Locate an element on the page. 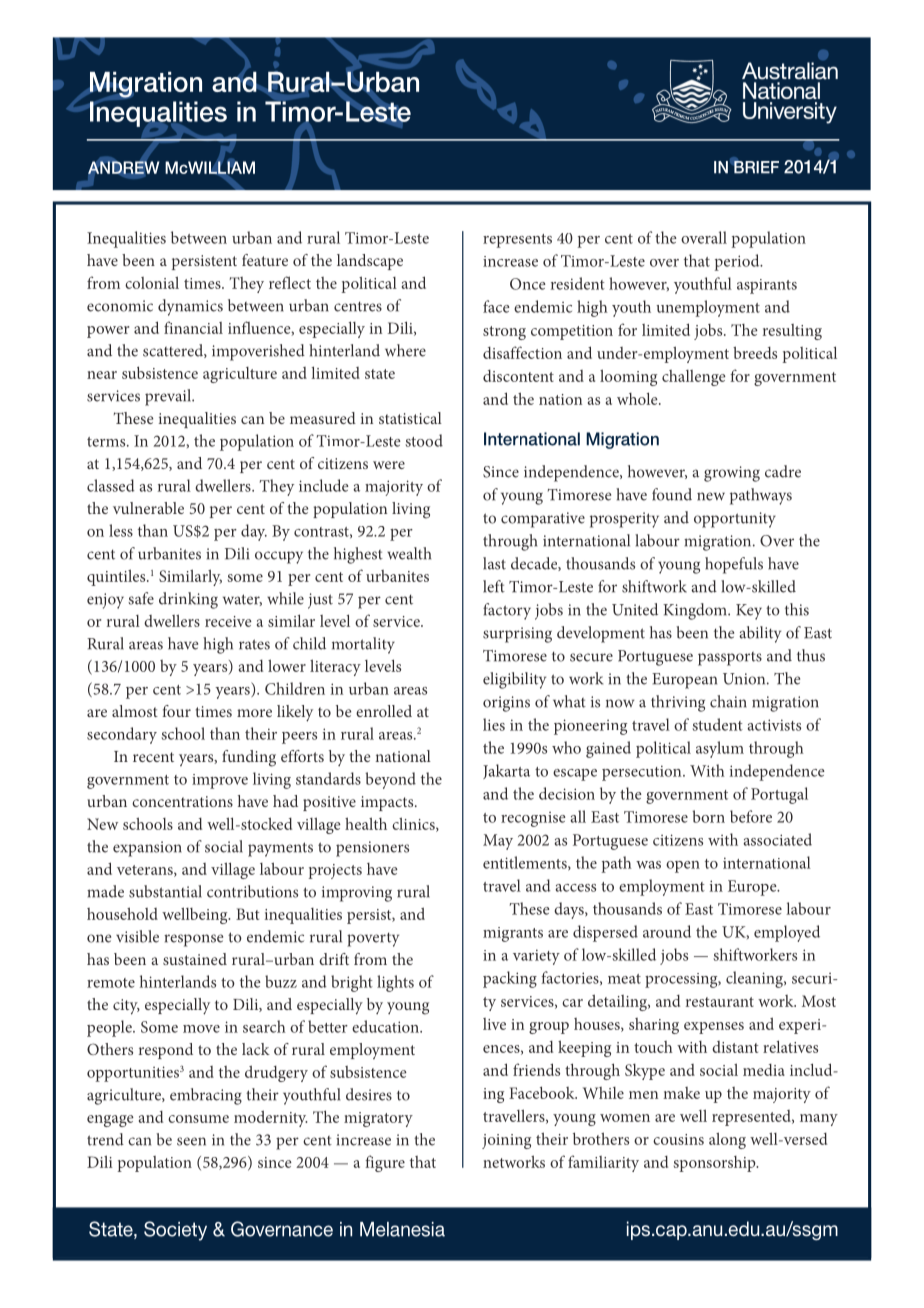 The image size is (924, 1308). opportunity is located at coordinates (735, 520).
